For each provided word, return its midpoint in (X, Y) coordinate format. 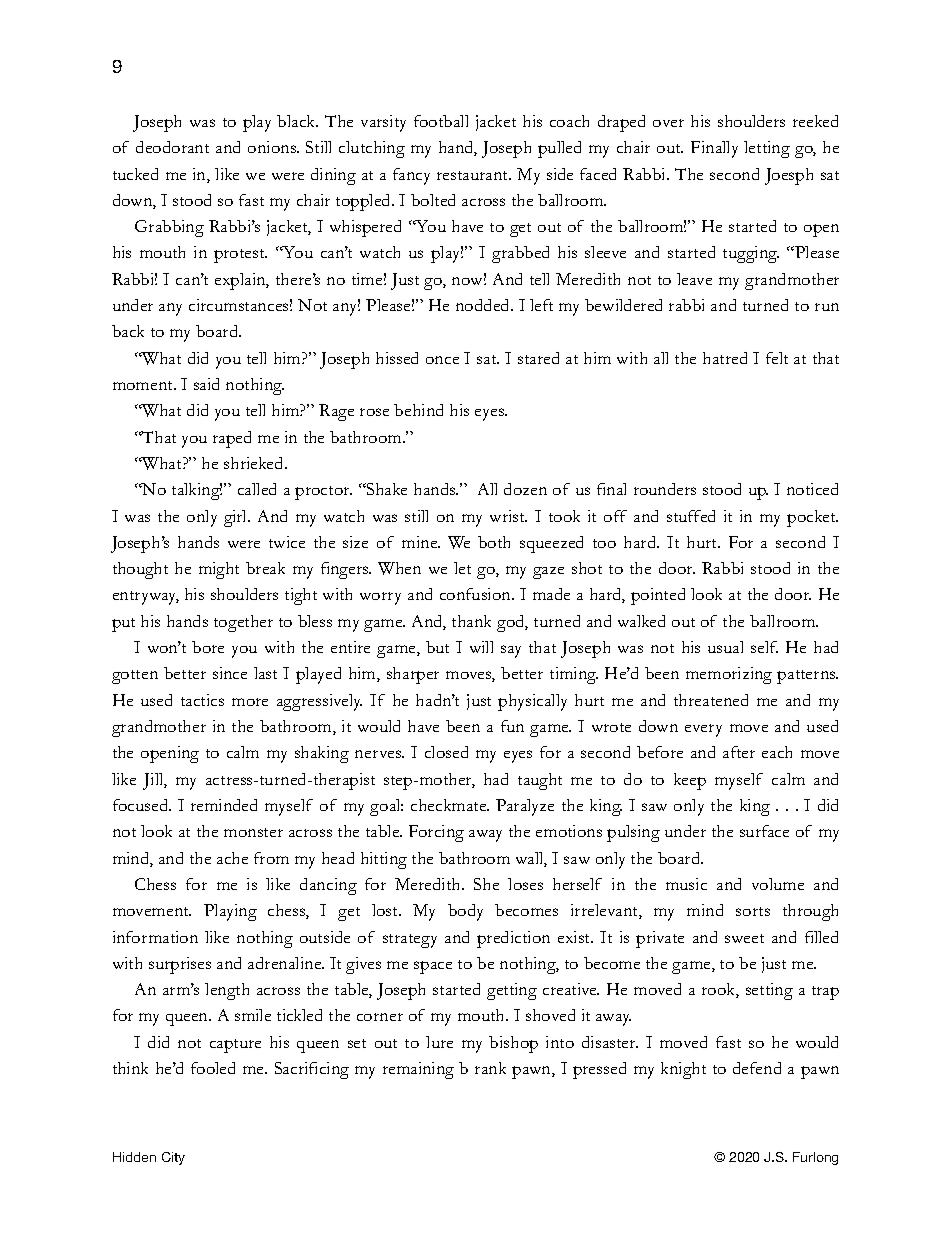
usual (725, 647)
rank (490, 1068)
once (442, 360)
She (486, 884)
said (206, 384)
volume (778, 884)
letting (767, 149)
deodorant (172, 147)
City (173, 1158)
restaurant (474, 175)
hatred (725, 358)
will (481, 647)
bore (208, 647)
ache (232, 858)
